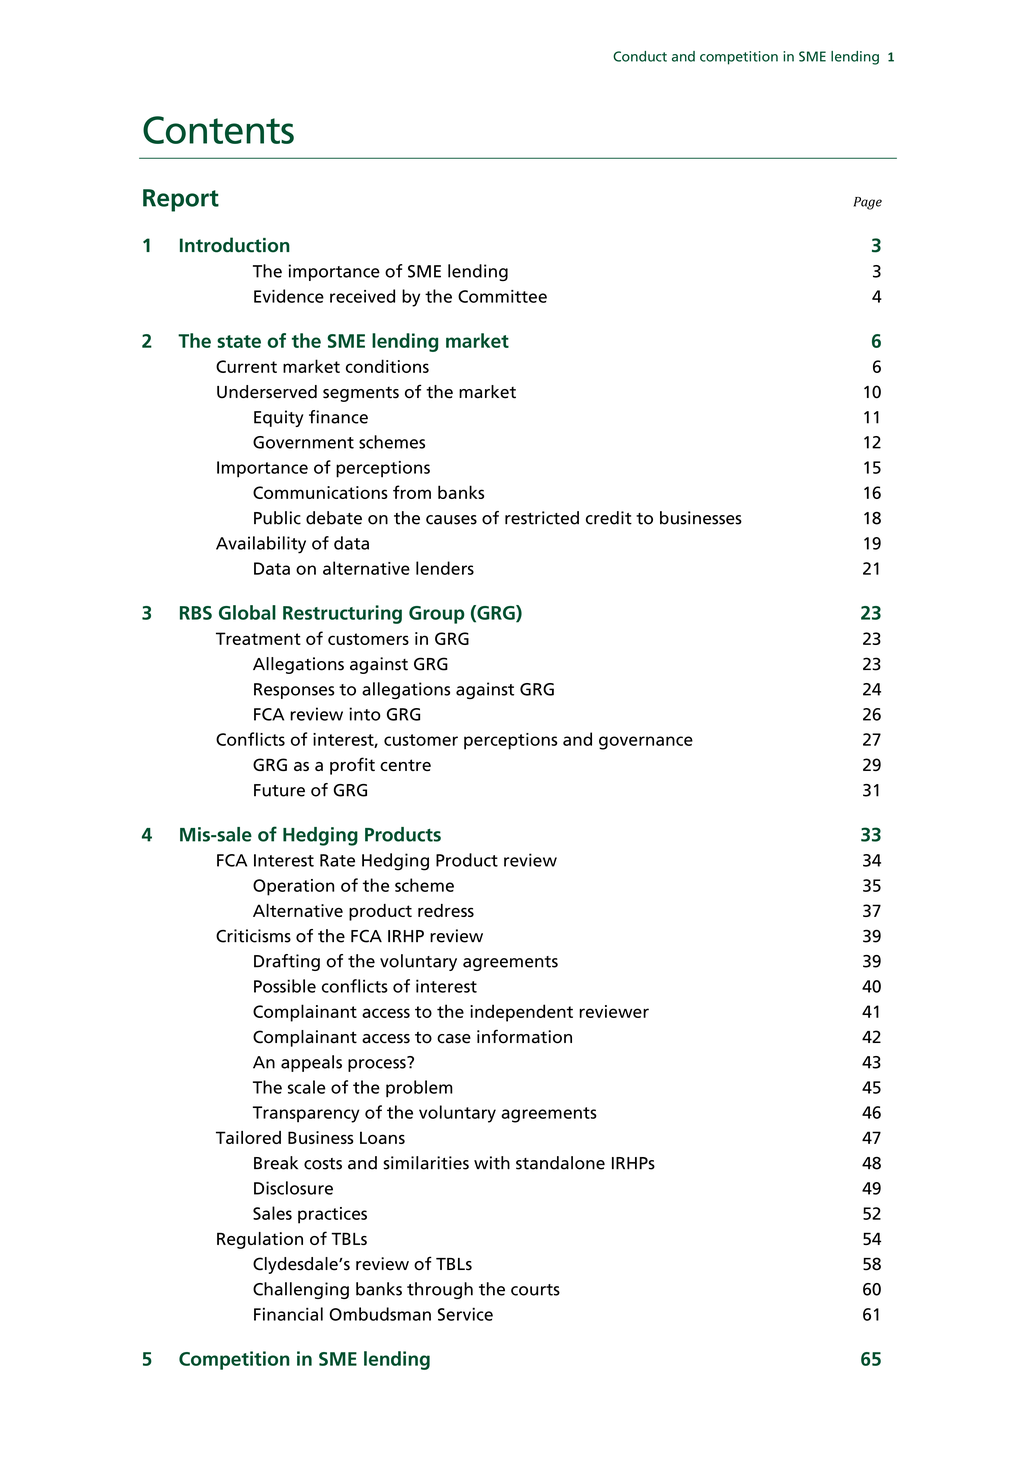 Image resolution: width=1036 pixels, height=1465 pixels. Describe the element at coordinates (239, 341) in the screenshot. I see `state` at that location.
